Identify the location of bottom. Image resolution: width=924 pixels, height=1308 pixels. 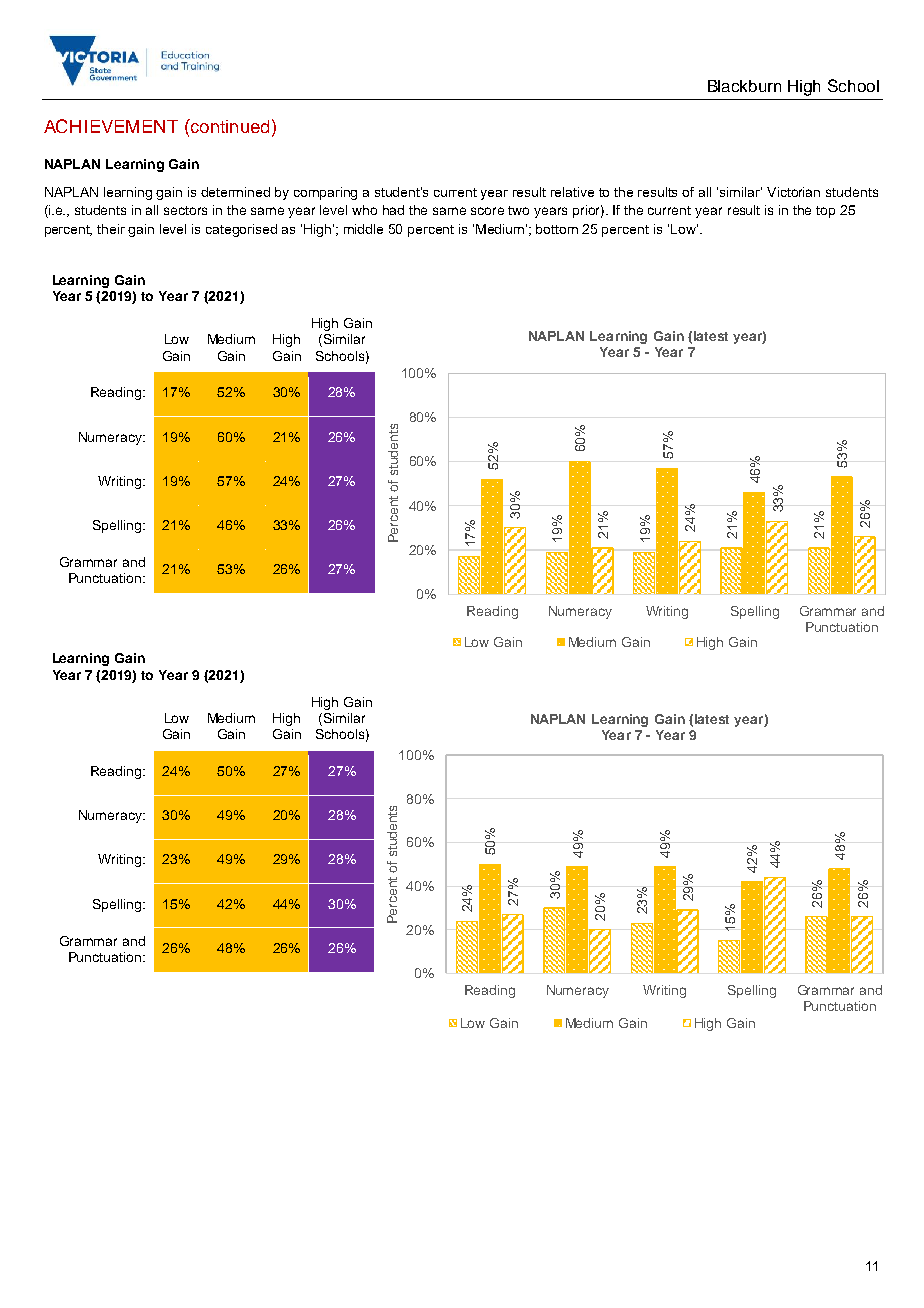
(557, 229).
